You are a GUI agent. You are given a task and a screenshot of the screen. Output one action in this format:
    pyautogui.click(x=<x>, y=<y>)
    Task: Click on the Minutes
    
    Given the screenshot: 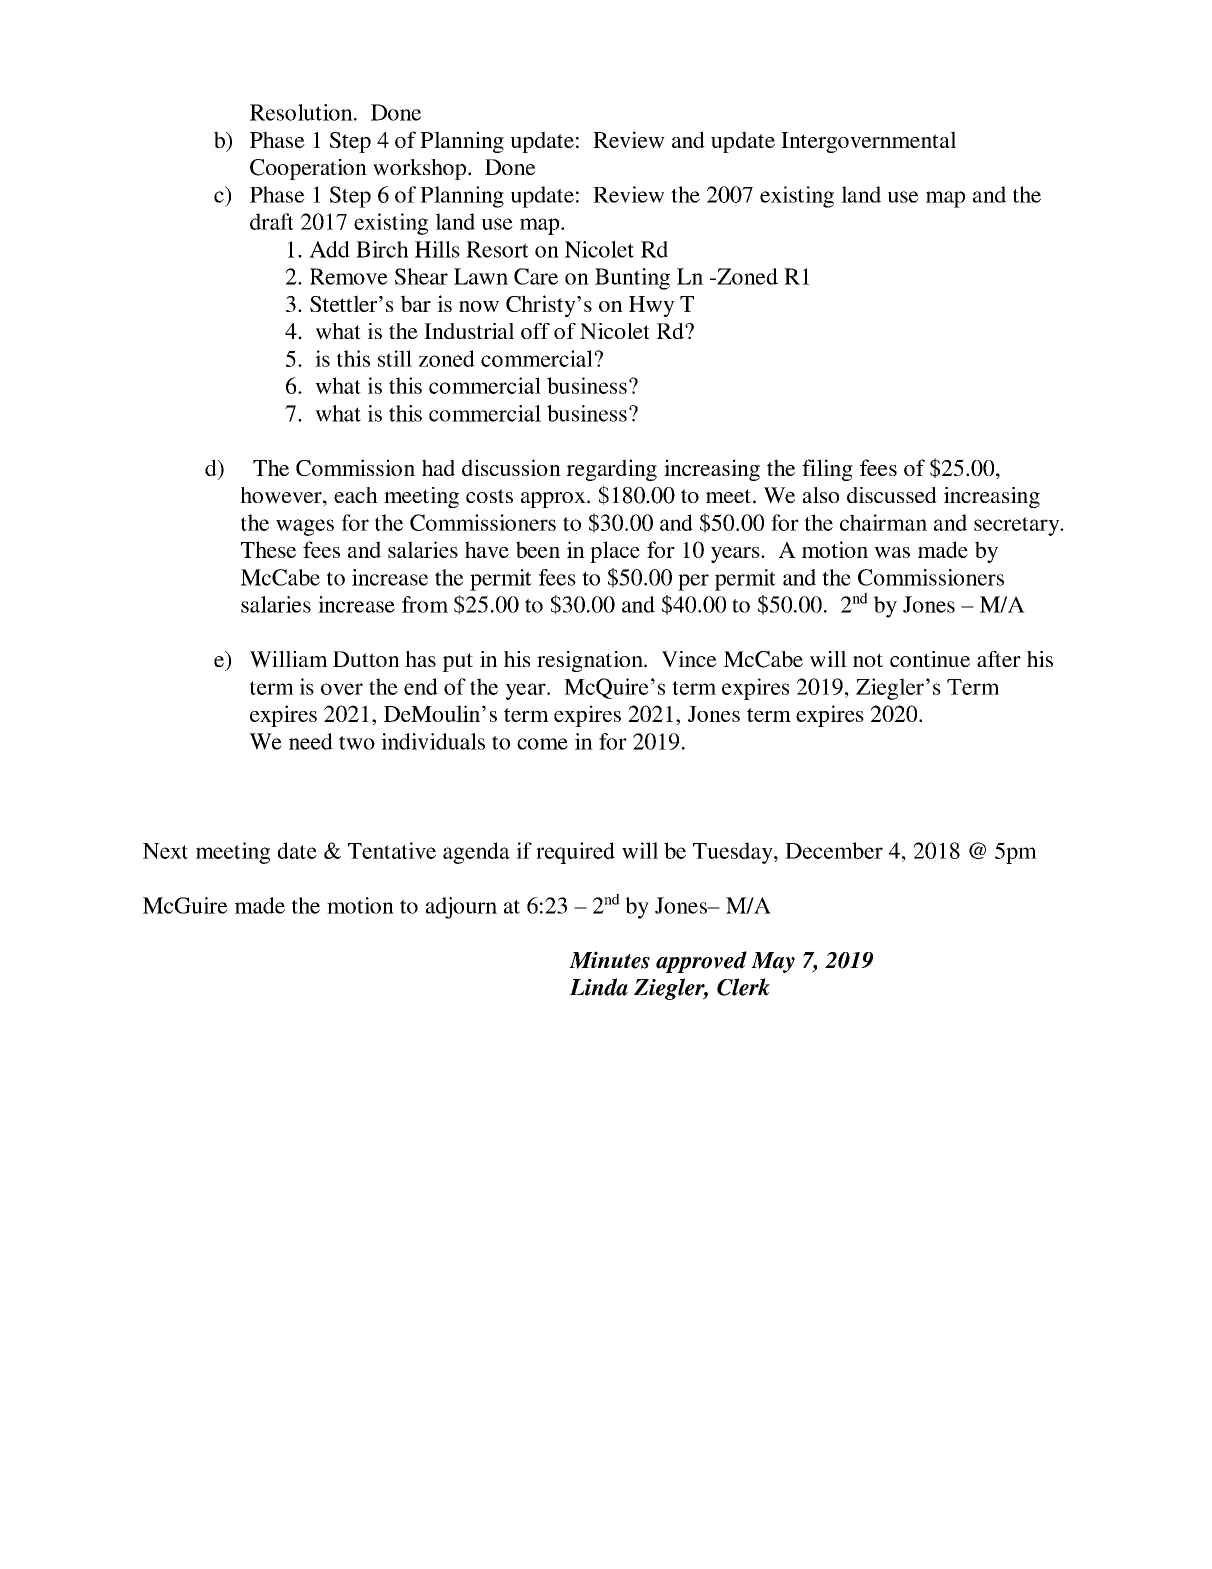 What is the action you would take?
    pyautogui.click(x=609, y=960)
